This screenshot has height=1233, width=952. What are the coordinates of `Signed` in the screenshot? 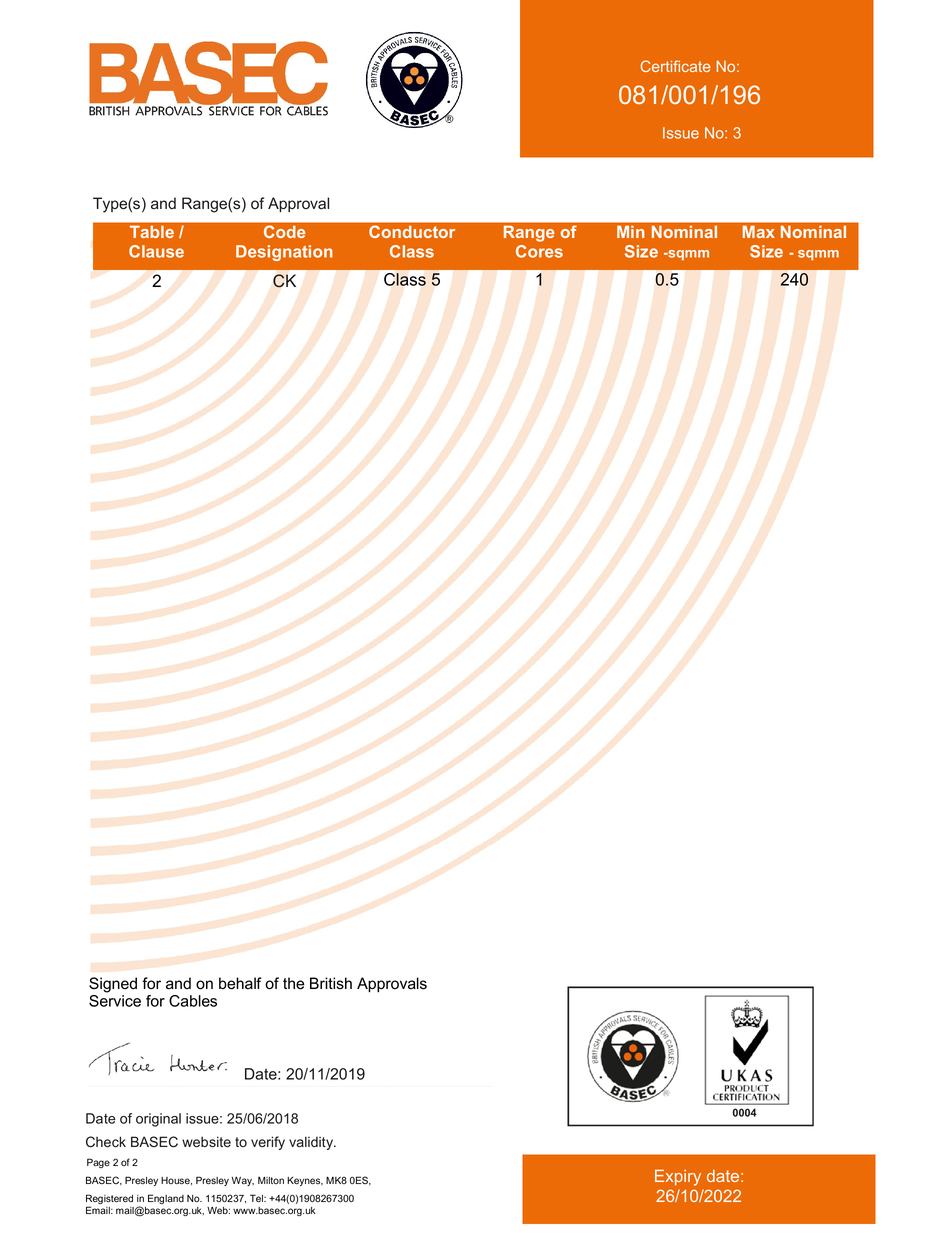 It's located at (113, 985).
